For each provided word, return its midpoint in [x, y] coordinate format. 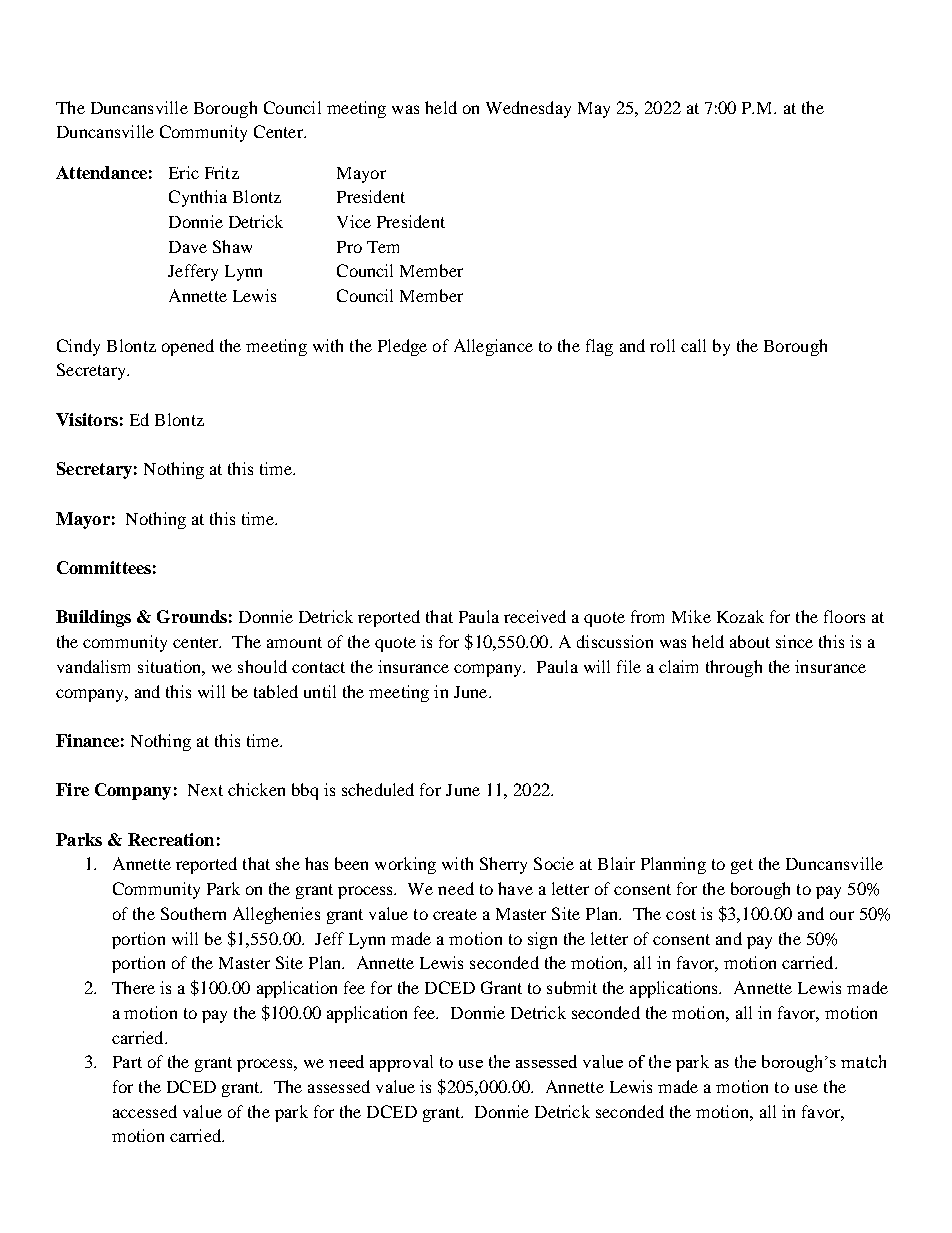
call [693, 345]
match [863, 1061]
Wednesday [528, 109]
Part [127, 1062]
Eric [184, 172]
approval [401, 1063]
